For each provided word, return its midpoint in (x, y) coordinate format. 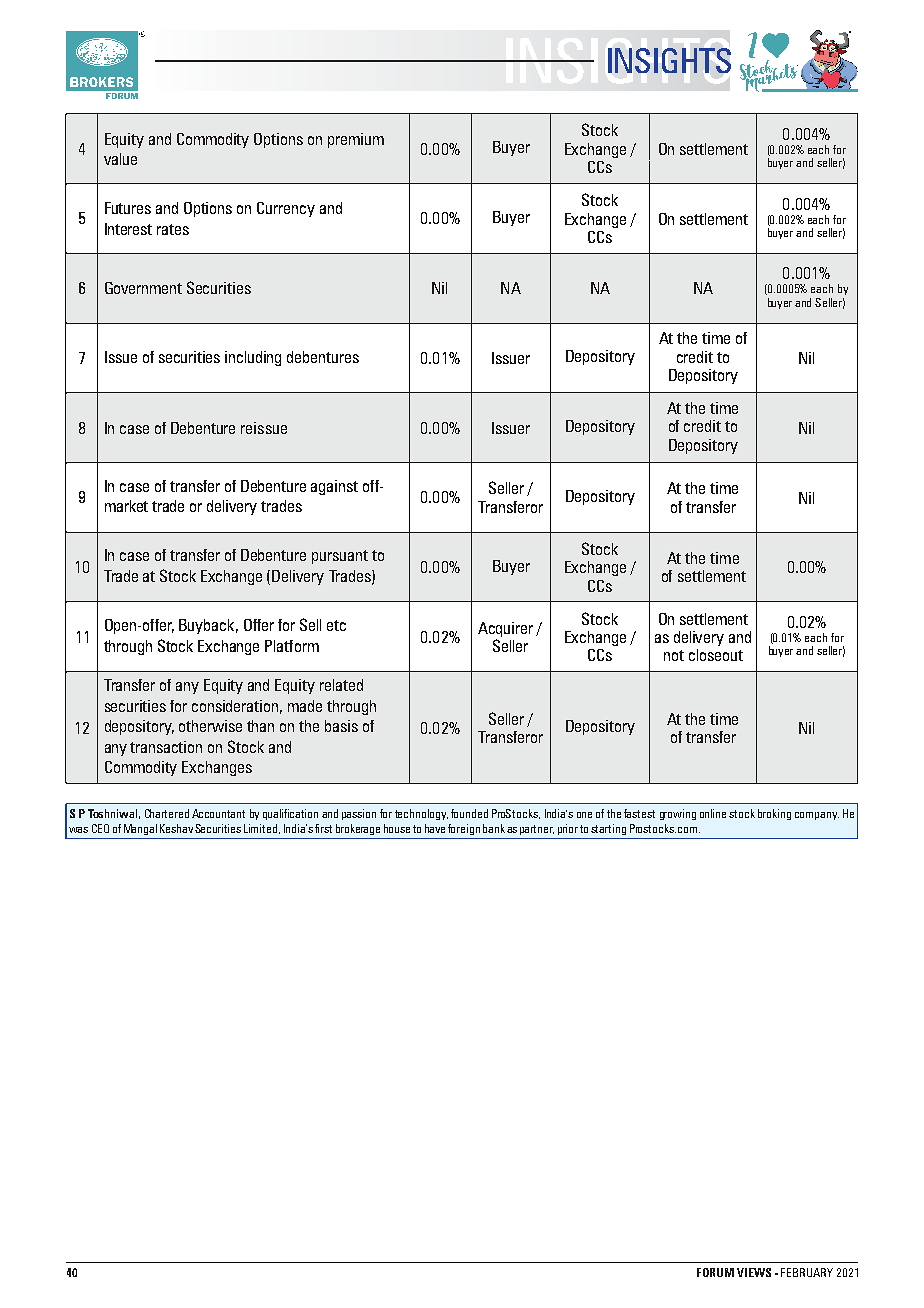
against (334, 487)
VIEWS (754, 1272)
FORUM (715, 1272)
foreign (464, 829)
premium (356, 140)
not (674, 655)
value (120, 159)
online (713, 813)
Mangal (140, 829)
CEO (100, 828)
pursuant (340, 557)
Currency (286, 209)
